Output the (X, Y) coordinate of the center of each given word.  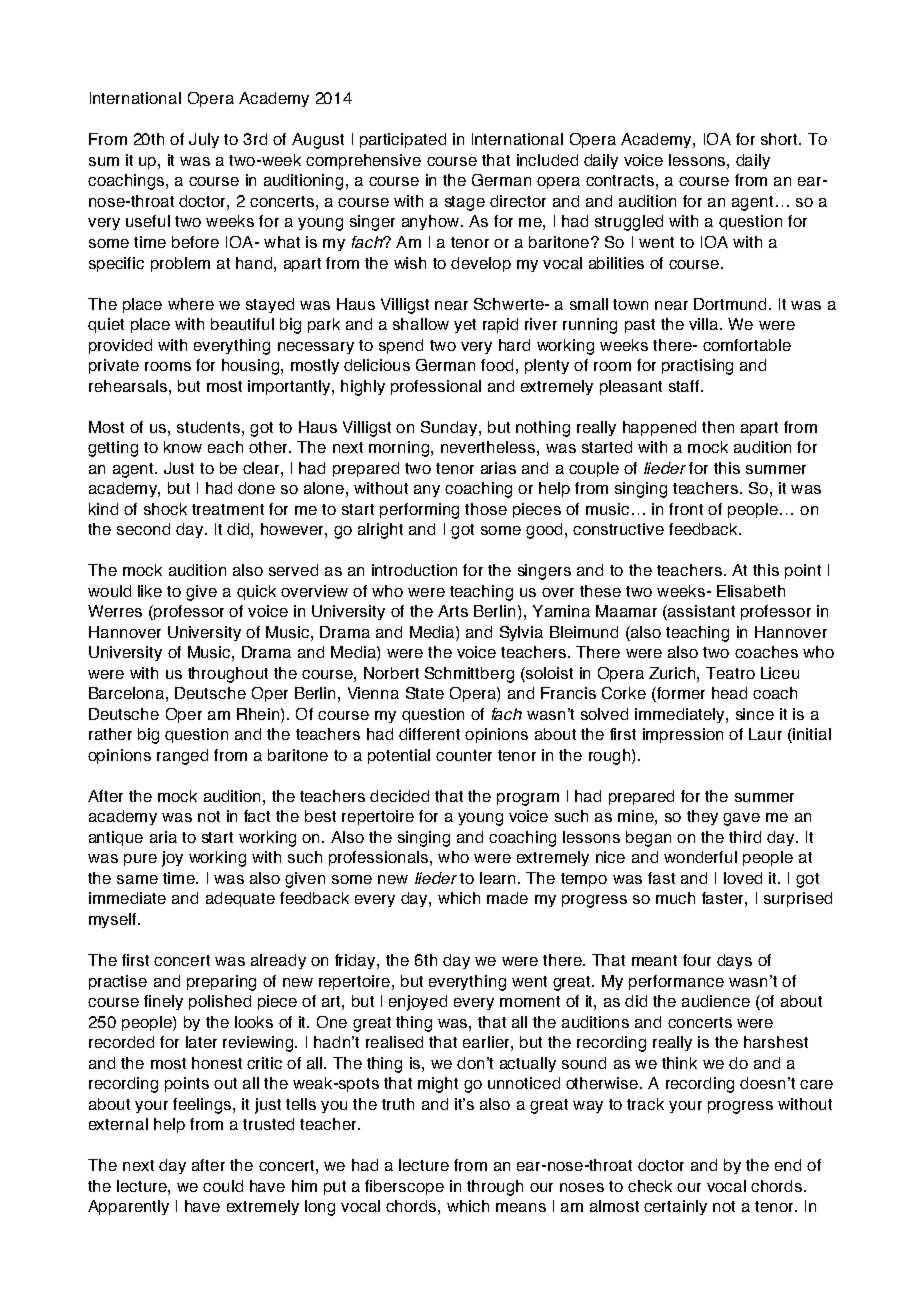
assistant (700, 612)
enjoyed (418, 1003)
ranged (182, 757)
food (497, 365)
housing (252, 367)
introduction (414, 570)
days (734, 961)
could (223, 1186)
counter (464, 755)
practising (697, 367)
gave (741, 819)
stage (465, 203)
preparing (221, 983)
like (150, 591)
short (780, 139)
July (204, 140)
